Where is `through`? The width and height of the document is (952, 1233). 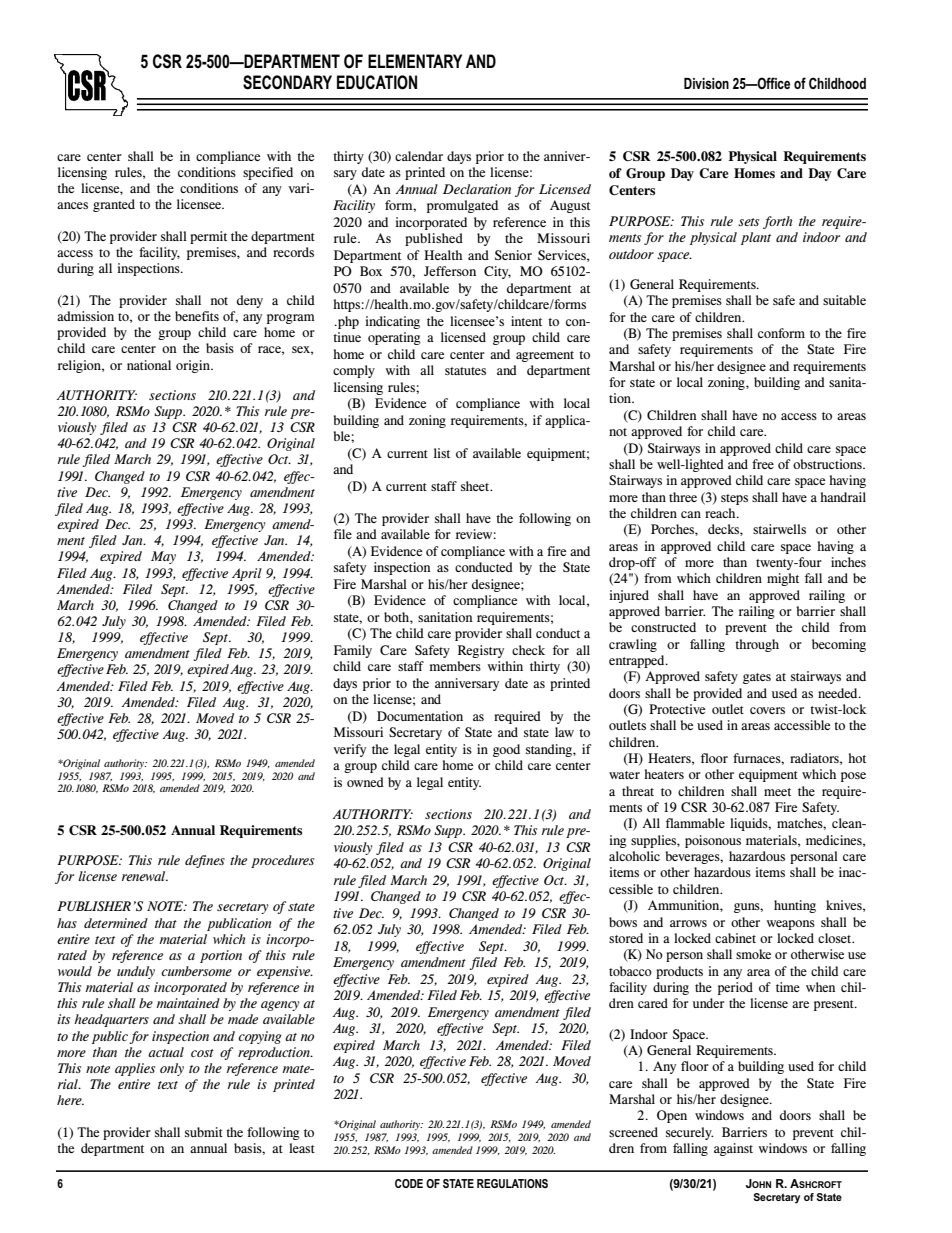
through is located at coordinates (757, 645).
